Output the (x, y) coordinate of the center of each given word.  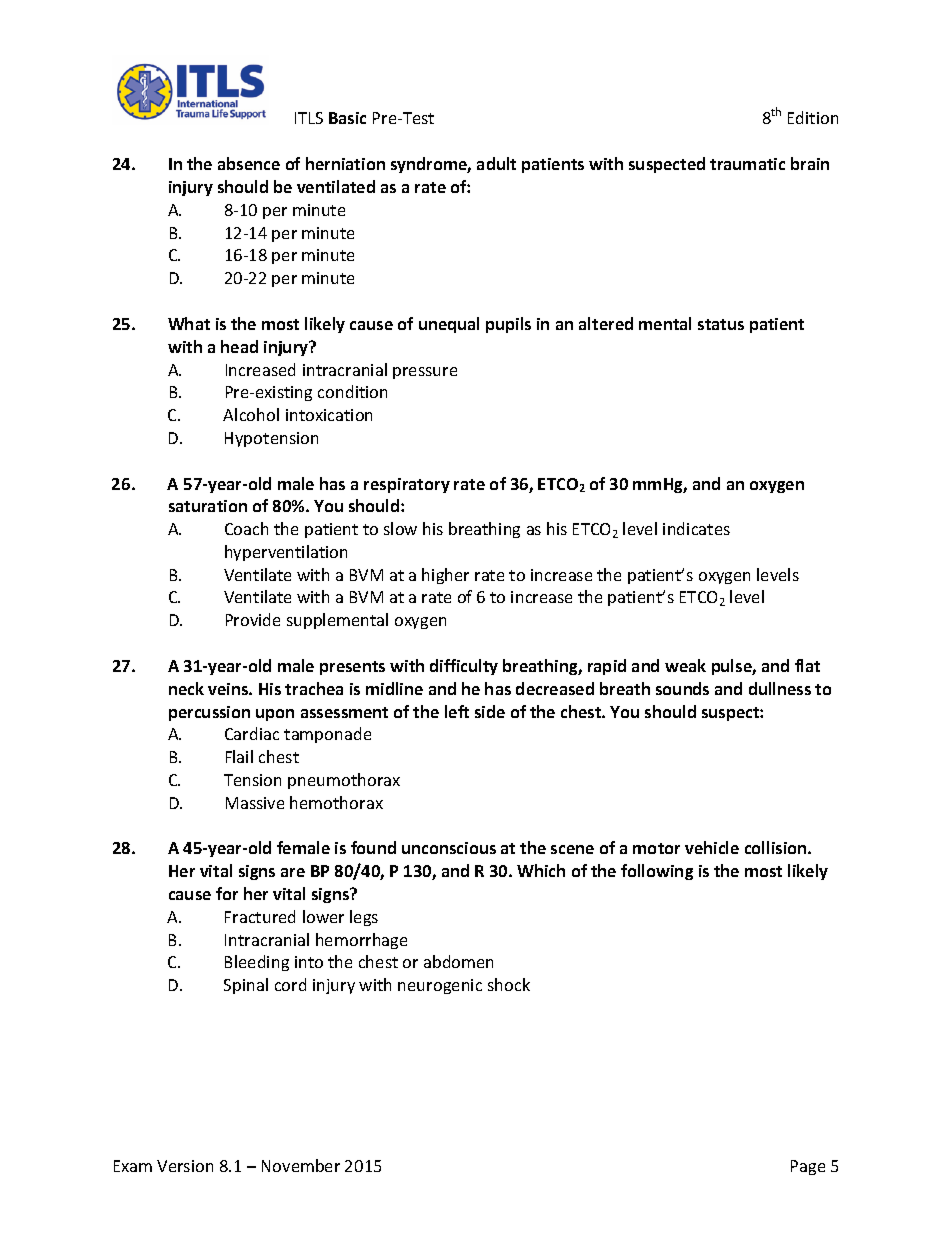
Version (185, 1166)
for (227, 893)
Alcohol (251, 414)
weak (685, 665)
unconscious (449, 848)
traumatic (747, 164)
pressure (425, 373)
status (721, 324)
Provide (253, 619)
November (301, 1165)
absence (249, 163)
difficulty (464, 667)
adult (496, 163)
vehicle (712, 847)
